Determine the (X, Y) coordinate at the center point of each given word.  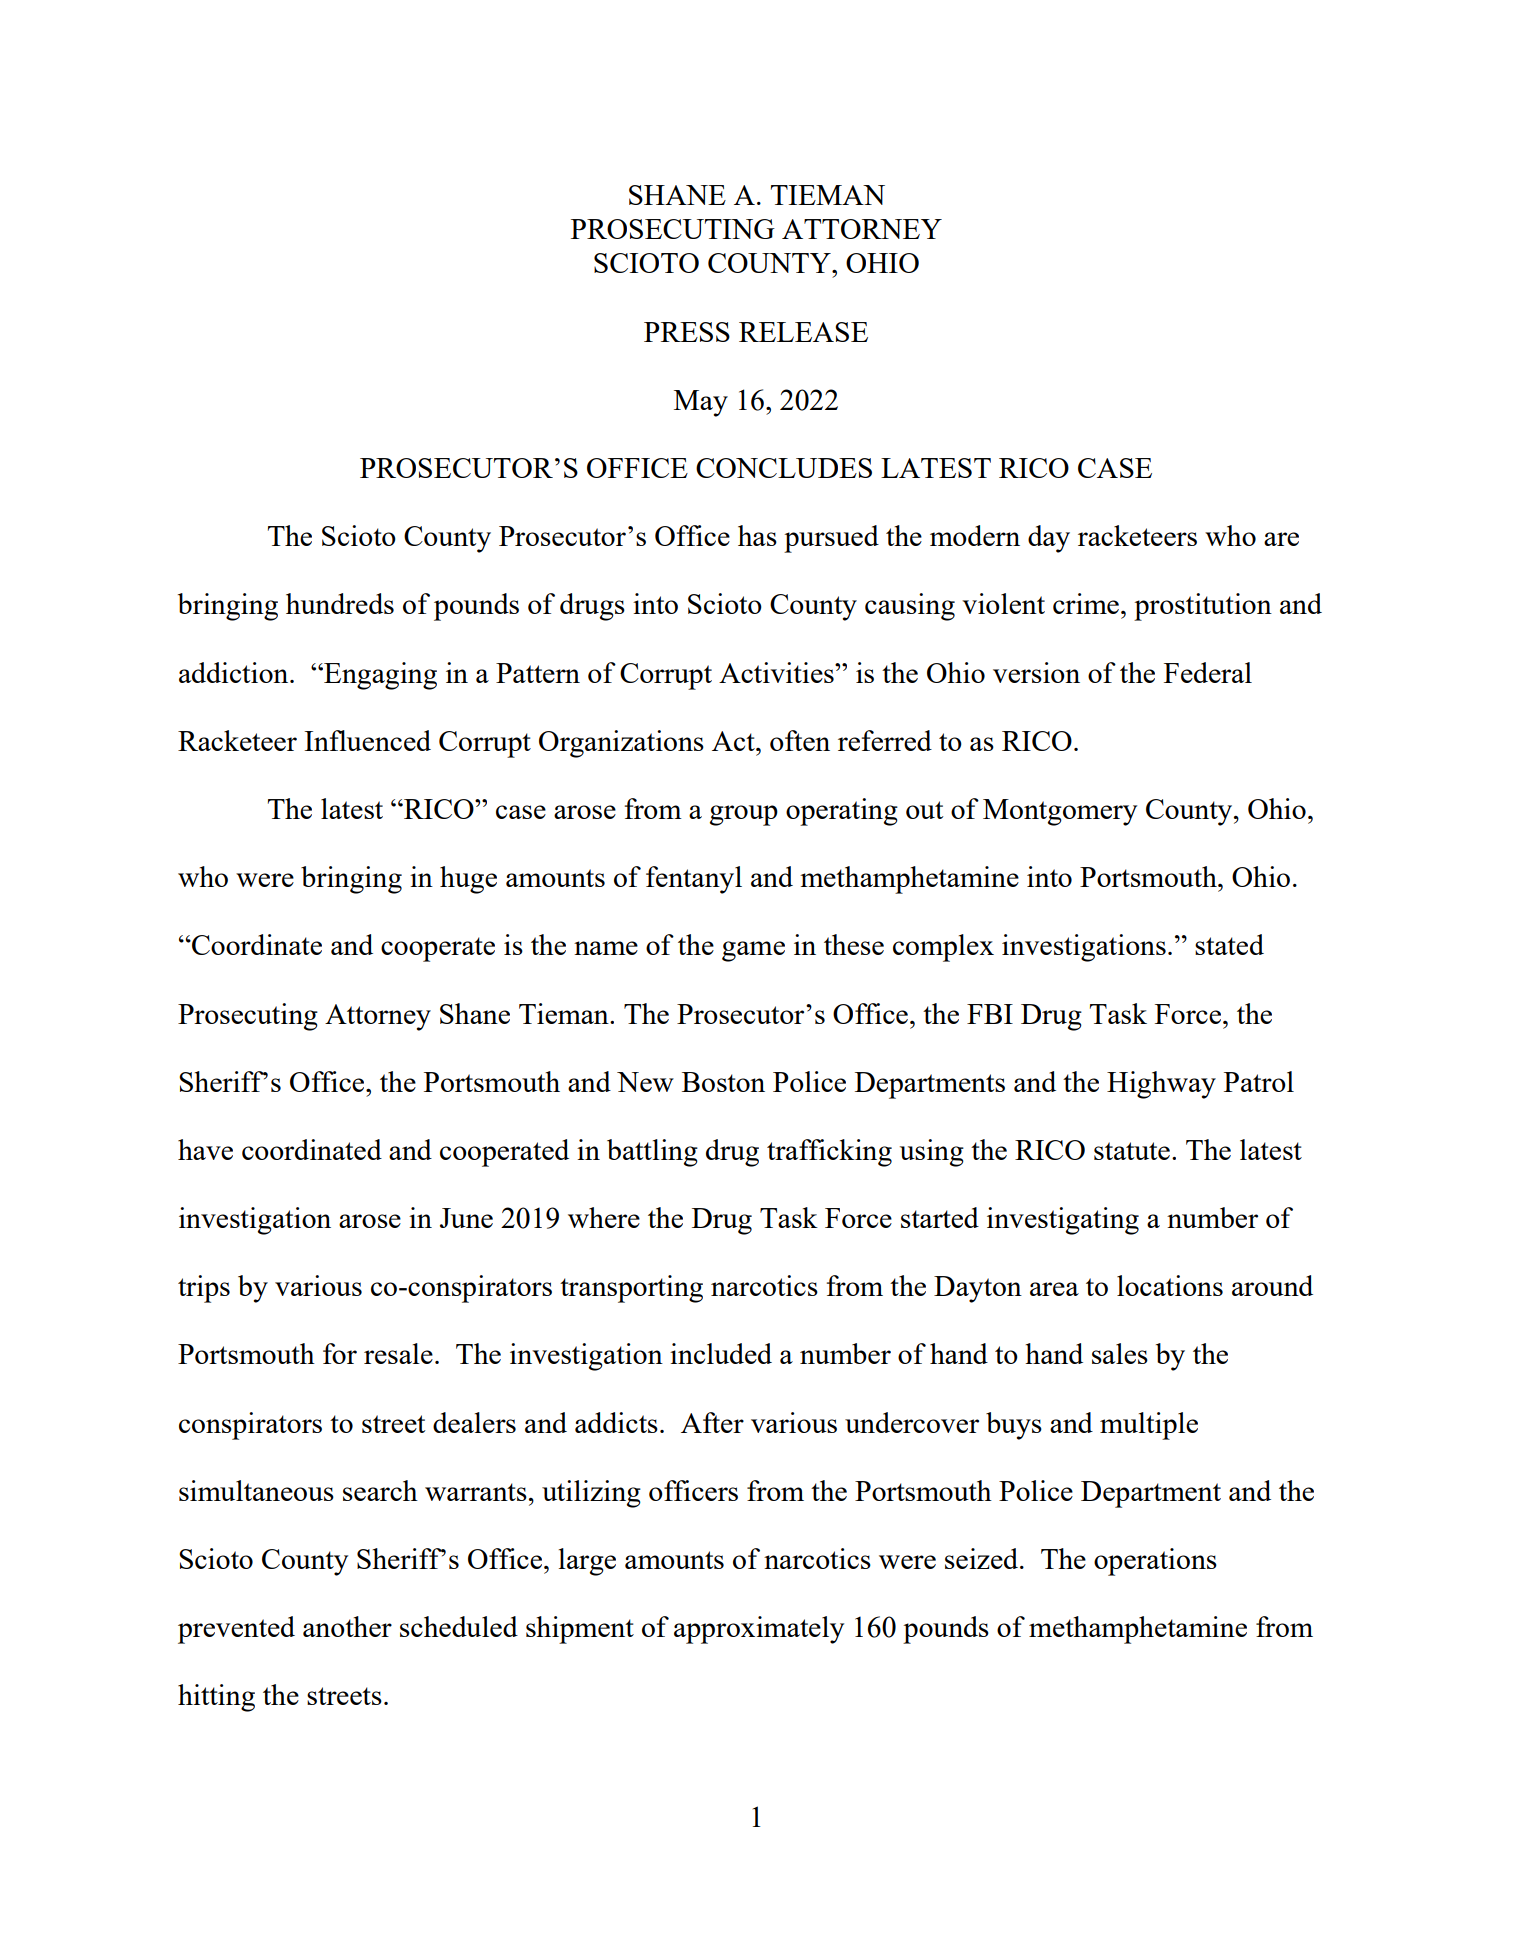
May (701, 403)
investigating (1063, 1221)
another (347, 1626)
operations (1155, 1562)
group (744, 815)
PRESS (687, 332)
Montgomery (1060, 812)
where (604, 1217)
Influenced (367, 740)
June (466, 1218)
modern (975, 535)
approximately (759, 1630)
